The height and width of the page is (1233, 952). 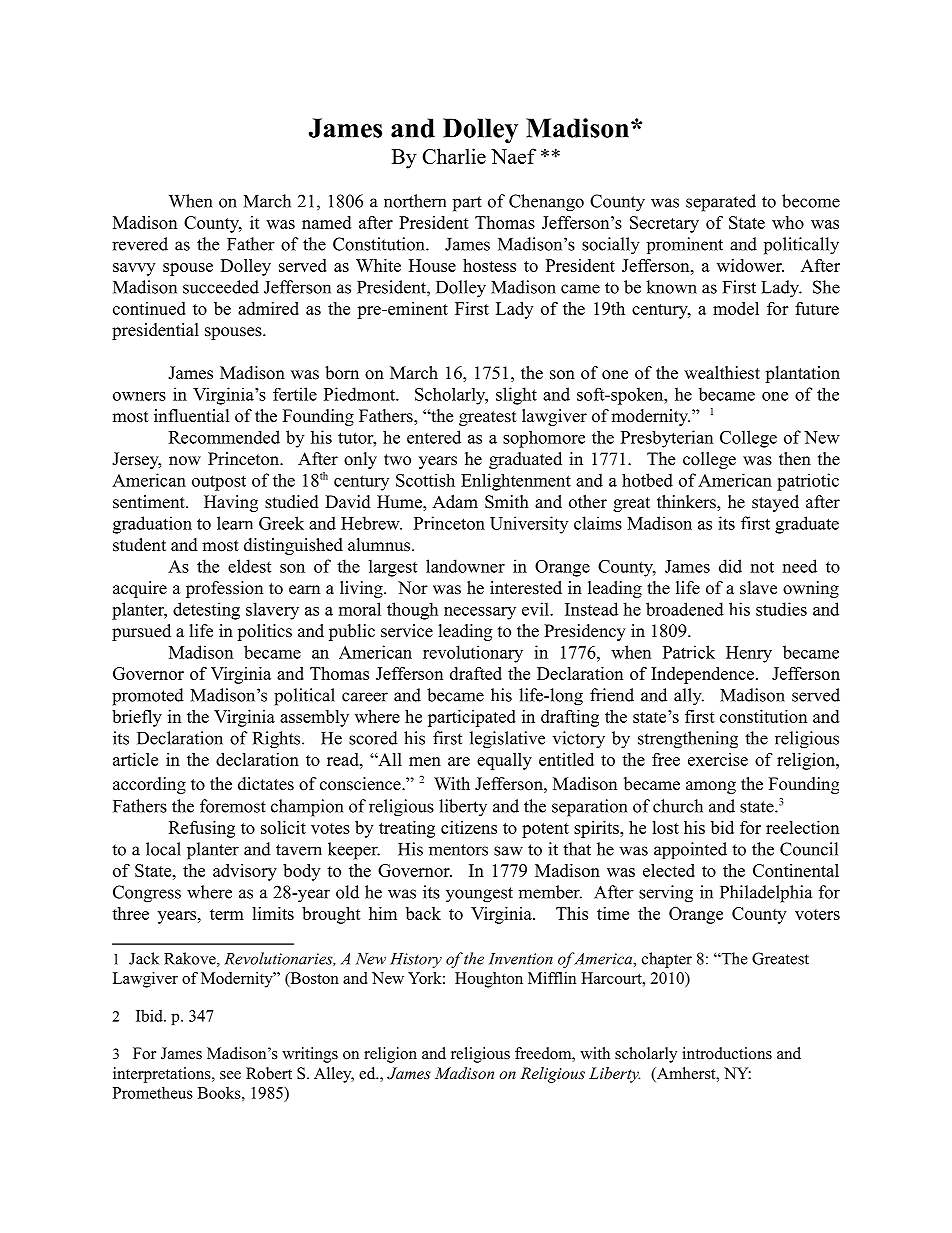 What do you see at coordinates (206, 611) in the page?
I see `detesting` at bounding box center [206, 611].
